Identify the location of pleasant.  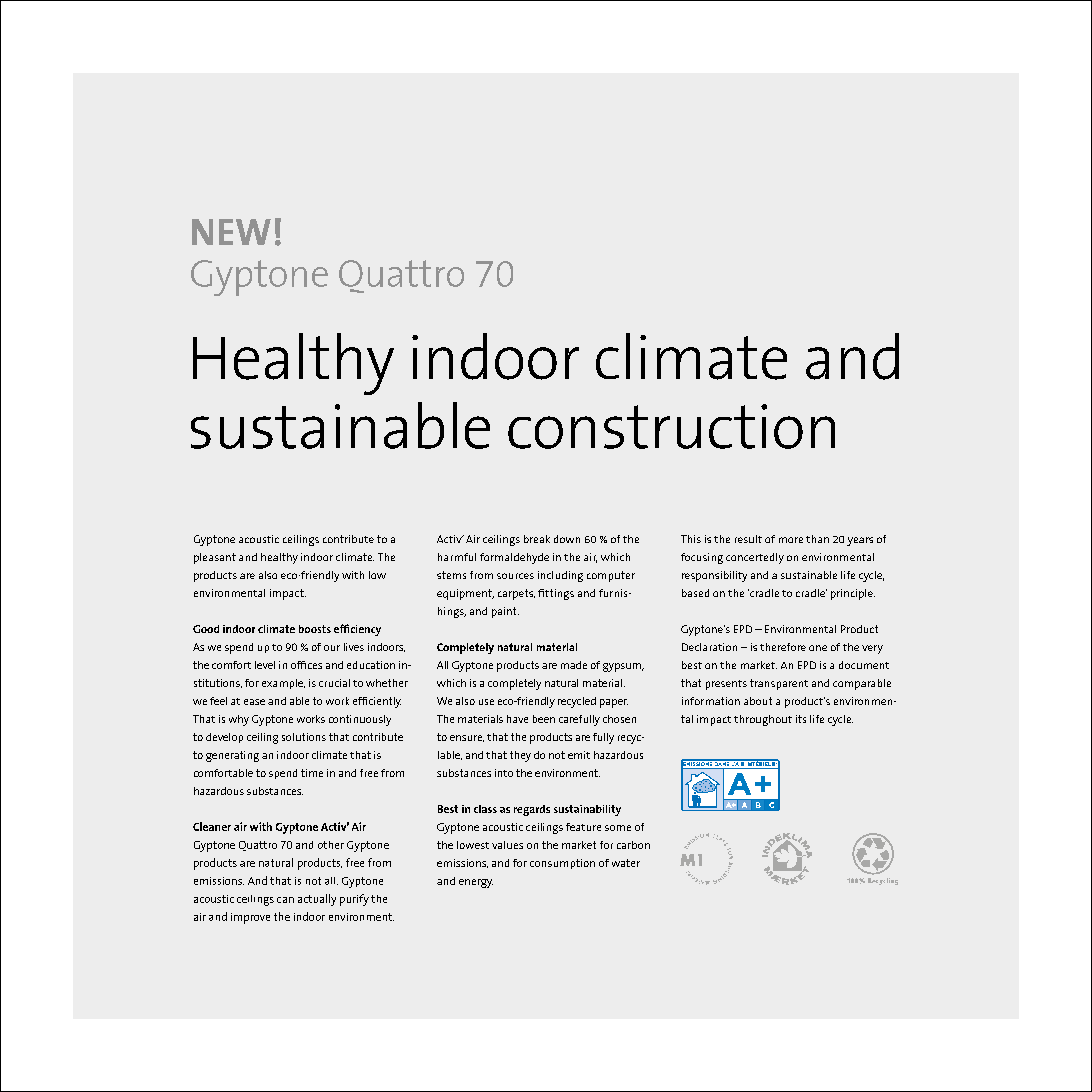
(215, 558).
